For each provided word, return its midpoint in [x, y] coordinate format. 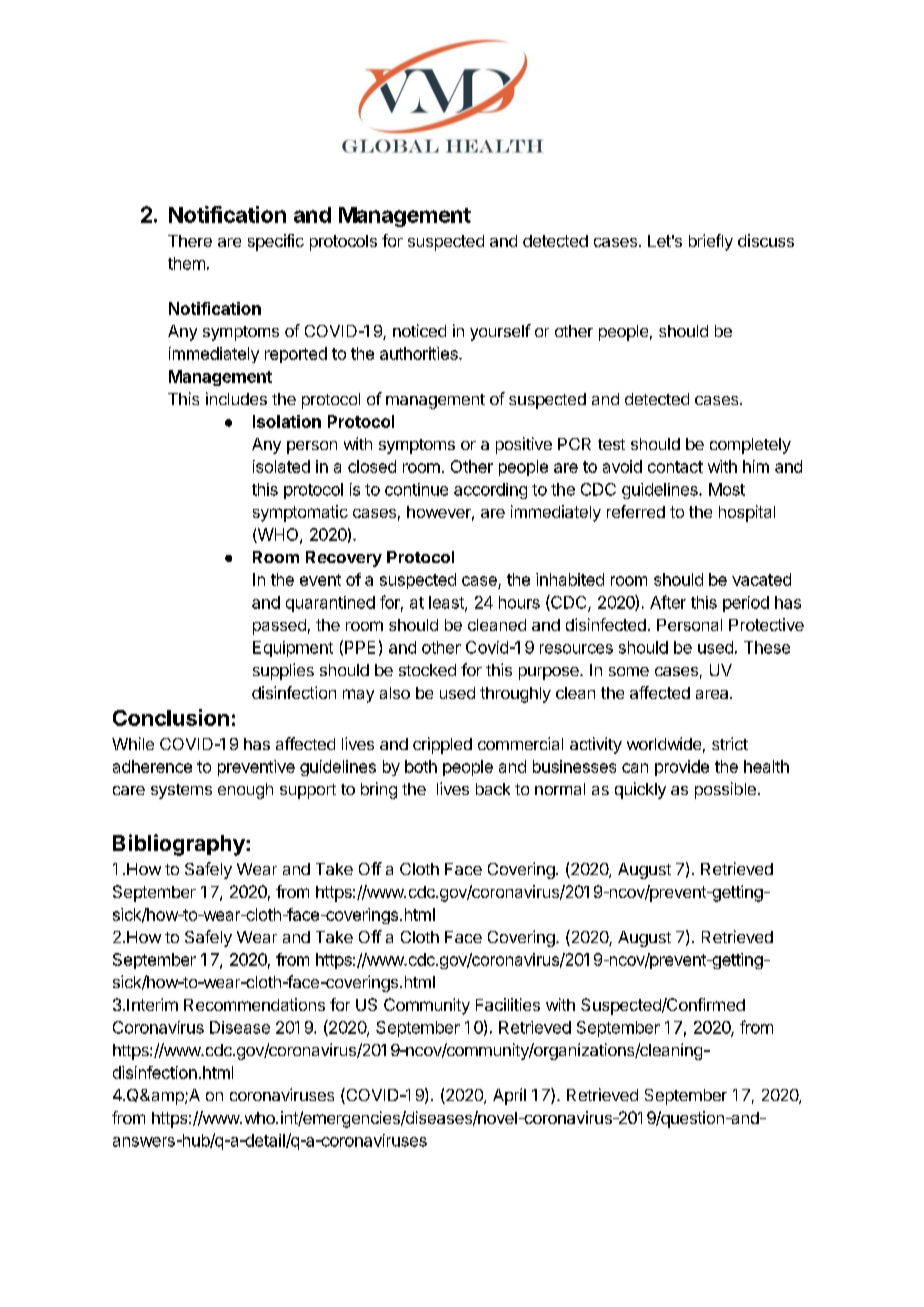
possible [725, 790]
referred [636, 511]
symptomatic [300, 513]
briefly [711, 242]
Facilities [508, 1004]
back [493, 789]
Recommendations [254, 1004]
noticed [419, 330]
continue [416, 489]
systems [181, 791]
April [509, 1096]
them [186, 263]
